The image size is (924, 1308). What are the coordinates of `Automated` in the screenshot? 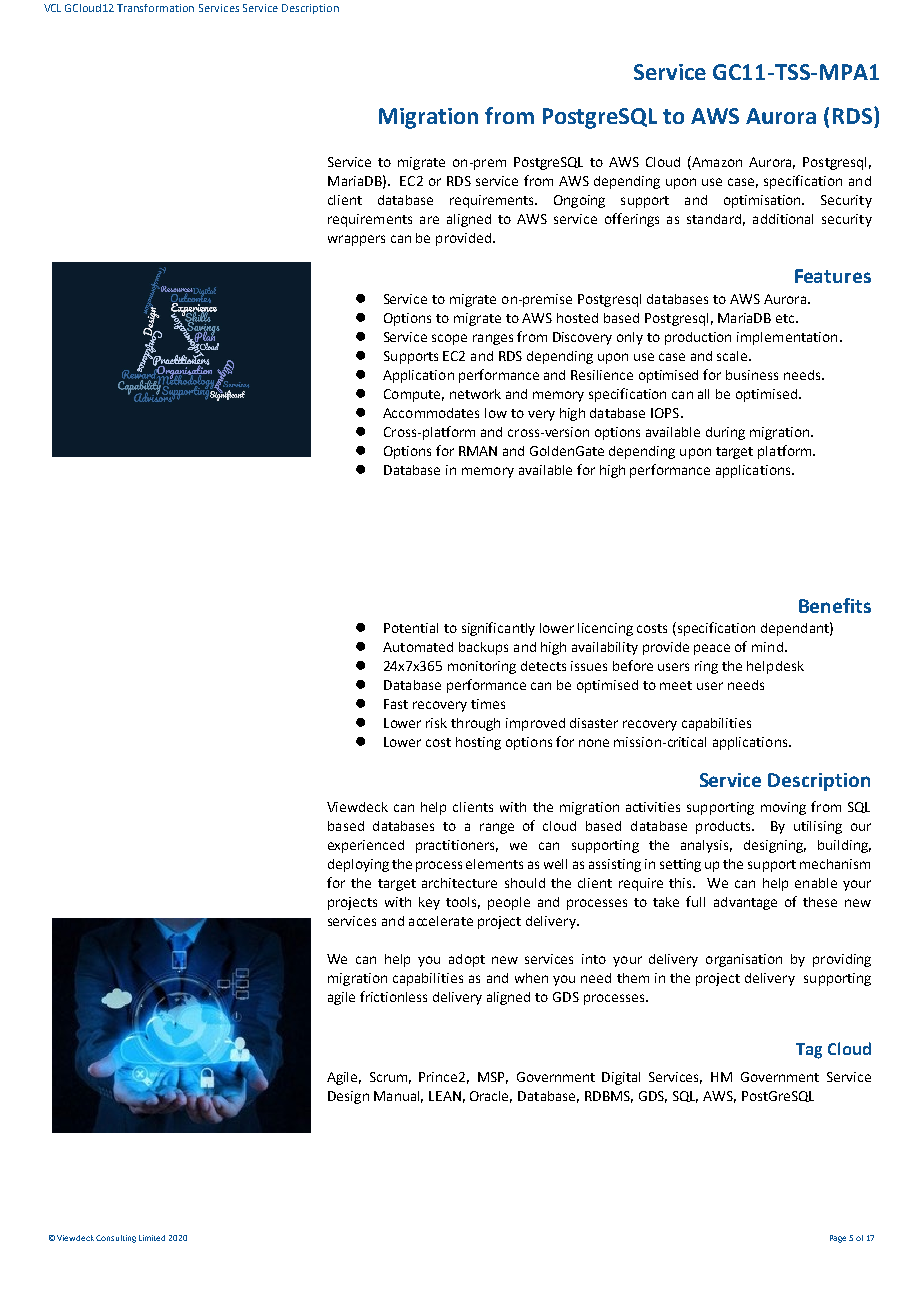 It's located at (418, 647).
